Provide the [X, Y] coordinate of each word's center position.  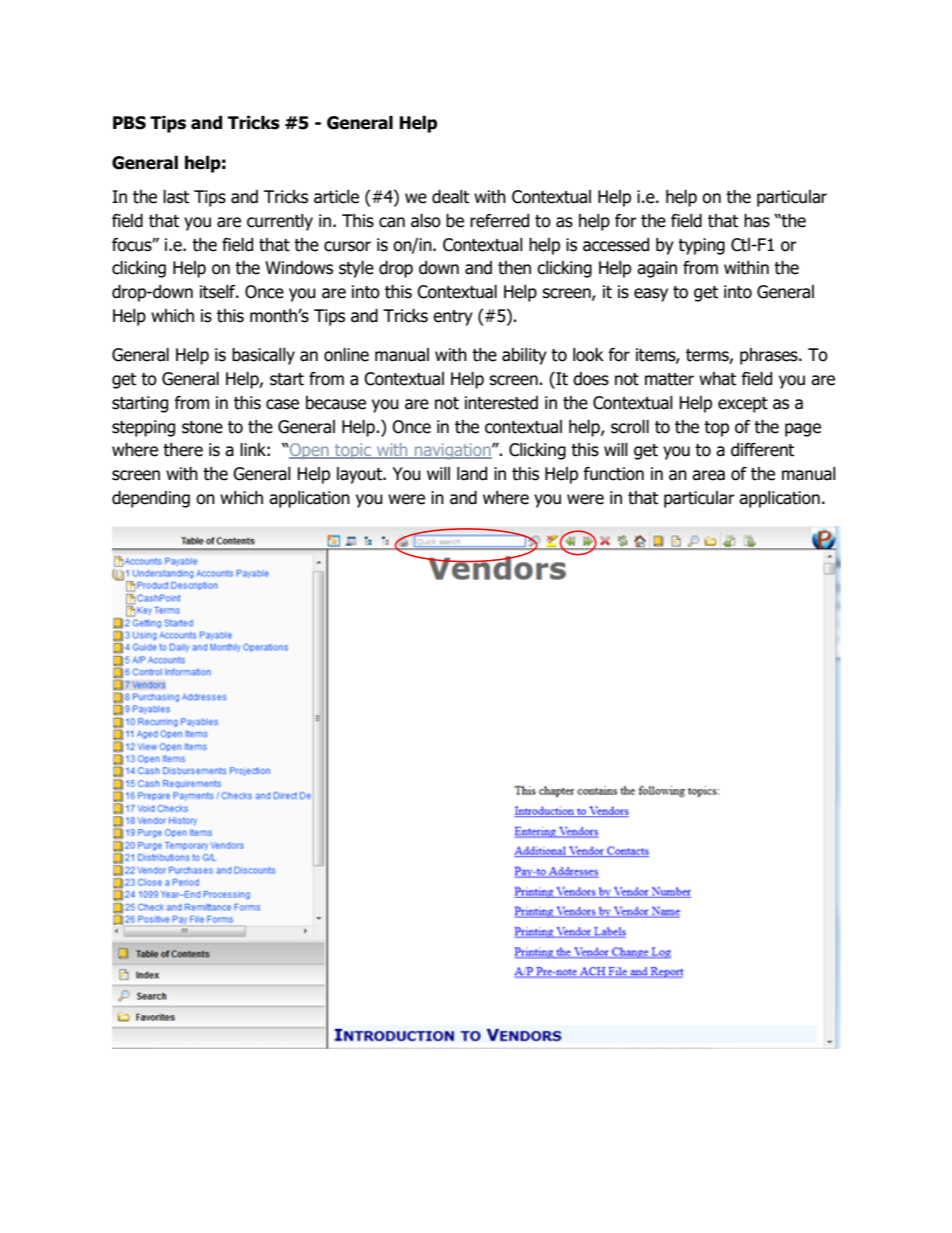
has [757, 221]
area [708, 475]
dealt [450, 197]
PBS [129, 123]
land [472, 474]
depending [151, 499]
